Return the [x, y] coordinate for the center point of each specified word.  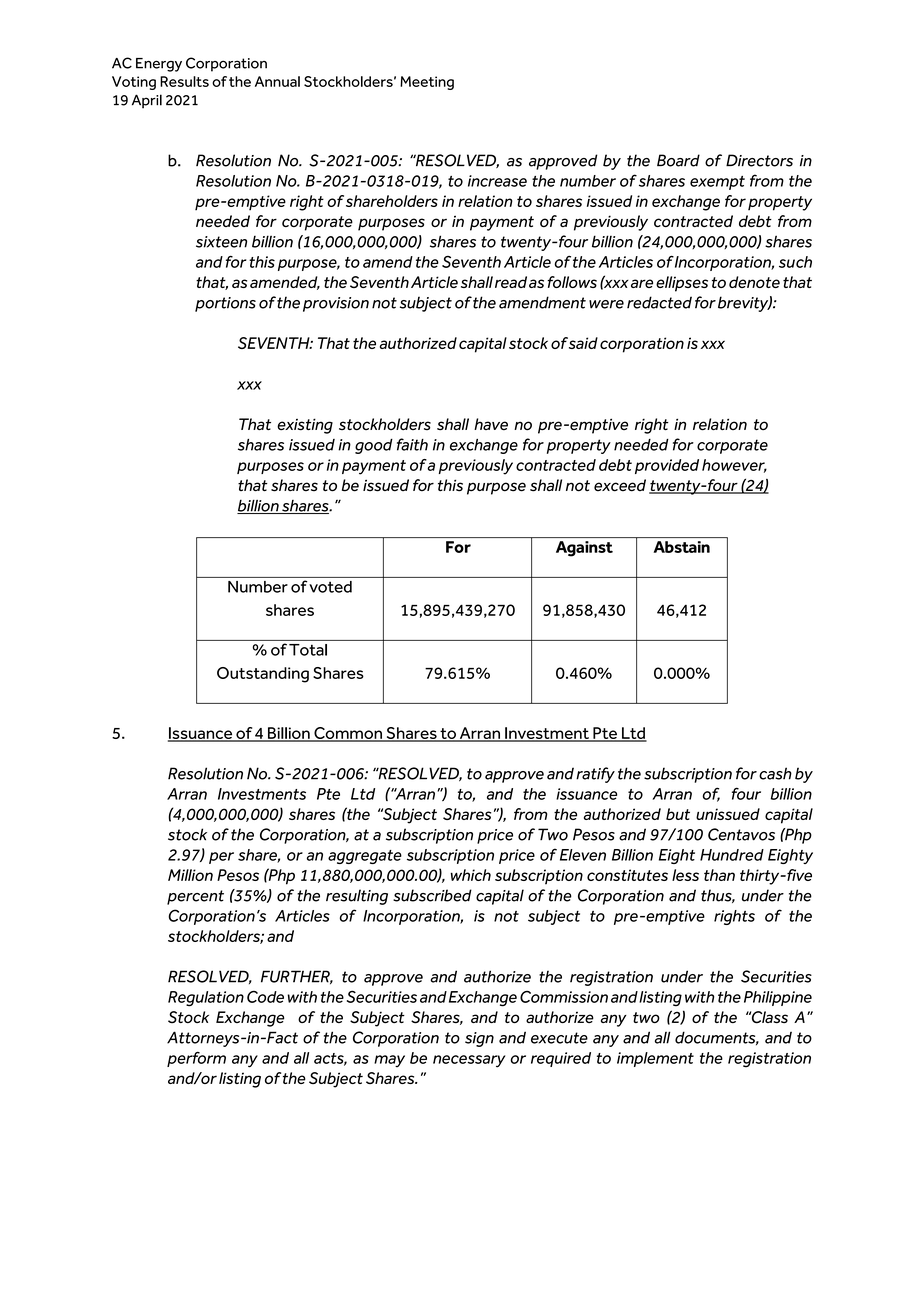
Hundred [732, 855]
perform [196, 1059]
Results [184, 81]
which [471, 875]
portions [225, 304]
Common [348, 734]
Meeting [427, 83]
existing [305, 426]
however [734, 466]
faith [412, 444]
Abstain [682, 547]
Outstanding [263, 675]
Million [190, 875]
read [511, 282]
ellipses [682, 284]
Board [678, 160]
